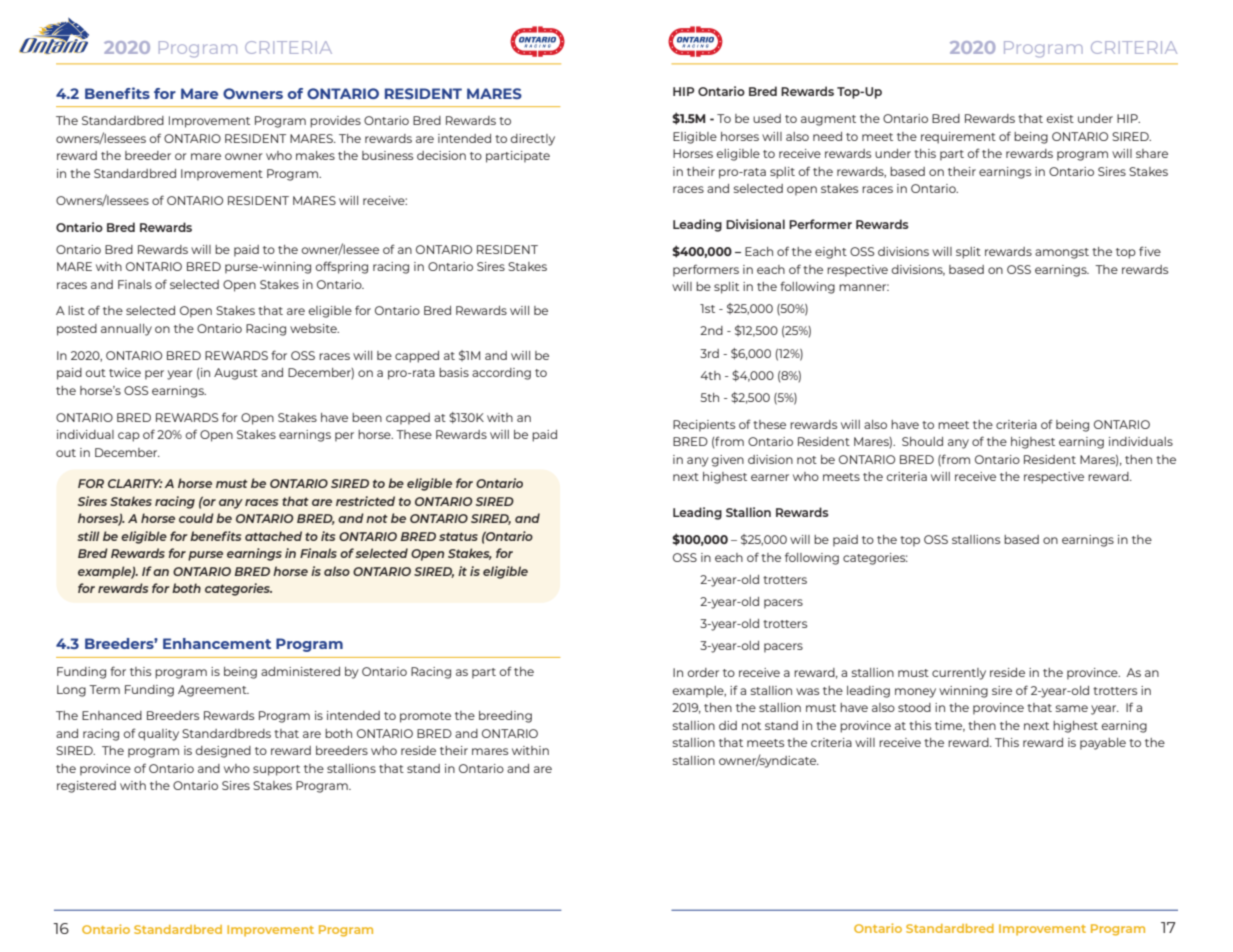  I want to click on requirement, so click(958, 138).
